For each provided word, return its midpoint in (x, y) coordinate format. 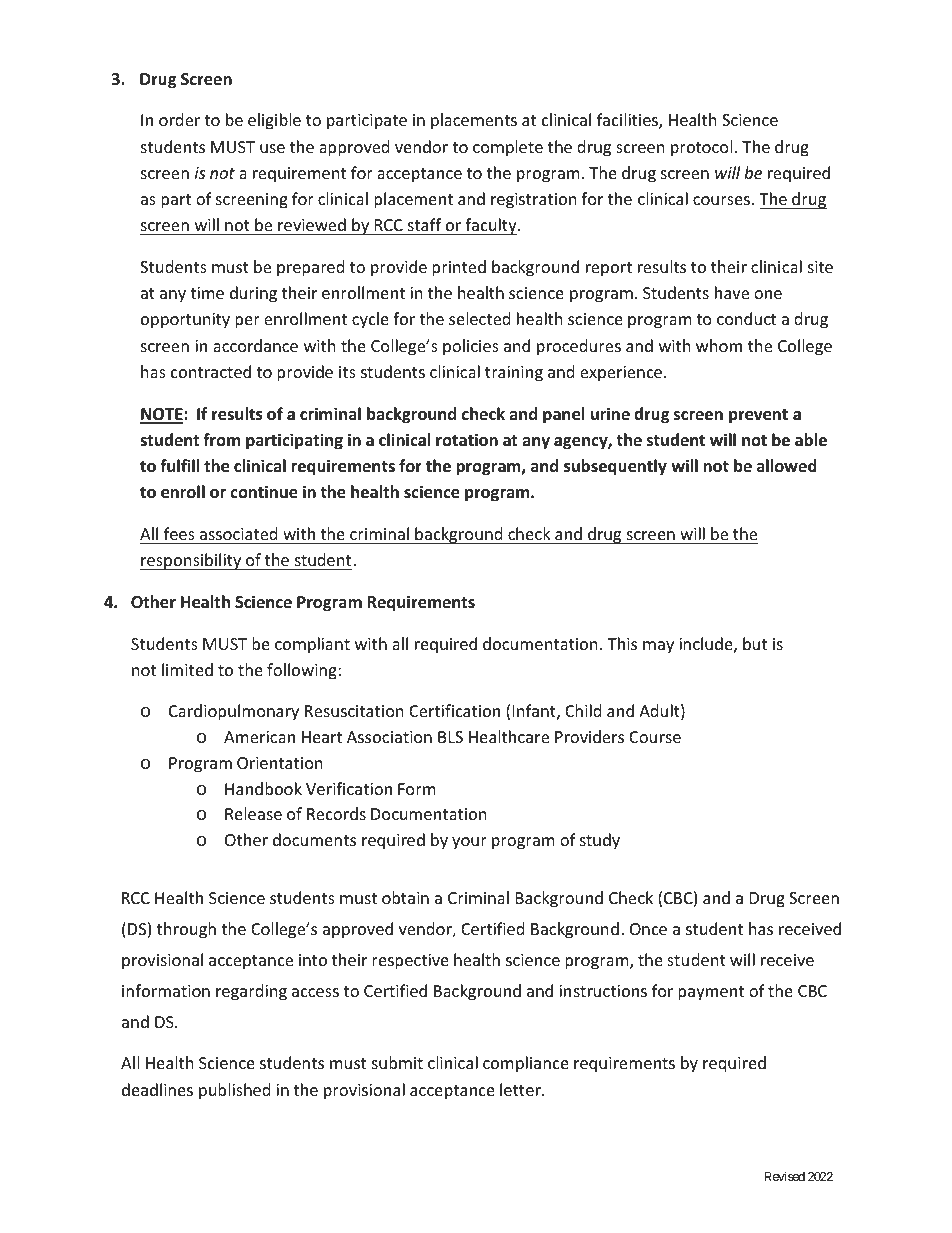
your (469, 843)
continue (264, 492)
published (234, 1091)
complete (508, 148)
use (272, 148)
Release (253, 813)
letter (521, 1089)
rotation (467, 440)
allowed (787, 466)
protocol (701, 148)
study (600, 841)
